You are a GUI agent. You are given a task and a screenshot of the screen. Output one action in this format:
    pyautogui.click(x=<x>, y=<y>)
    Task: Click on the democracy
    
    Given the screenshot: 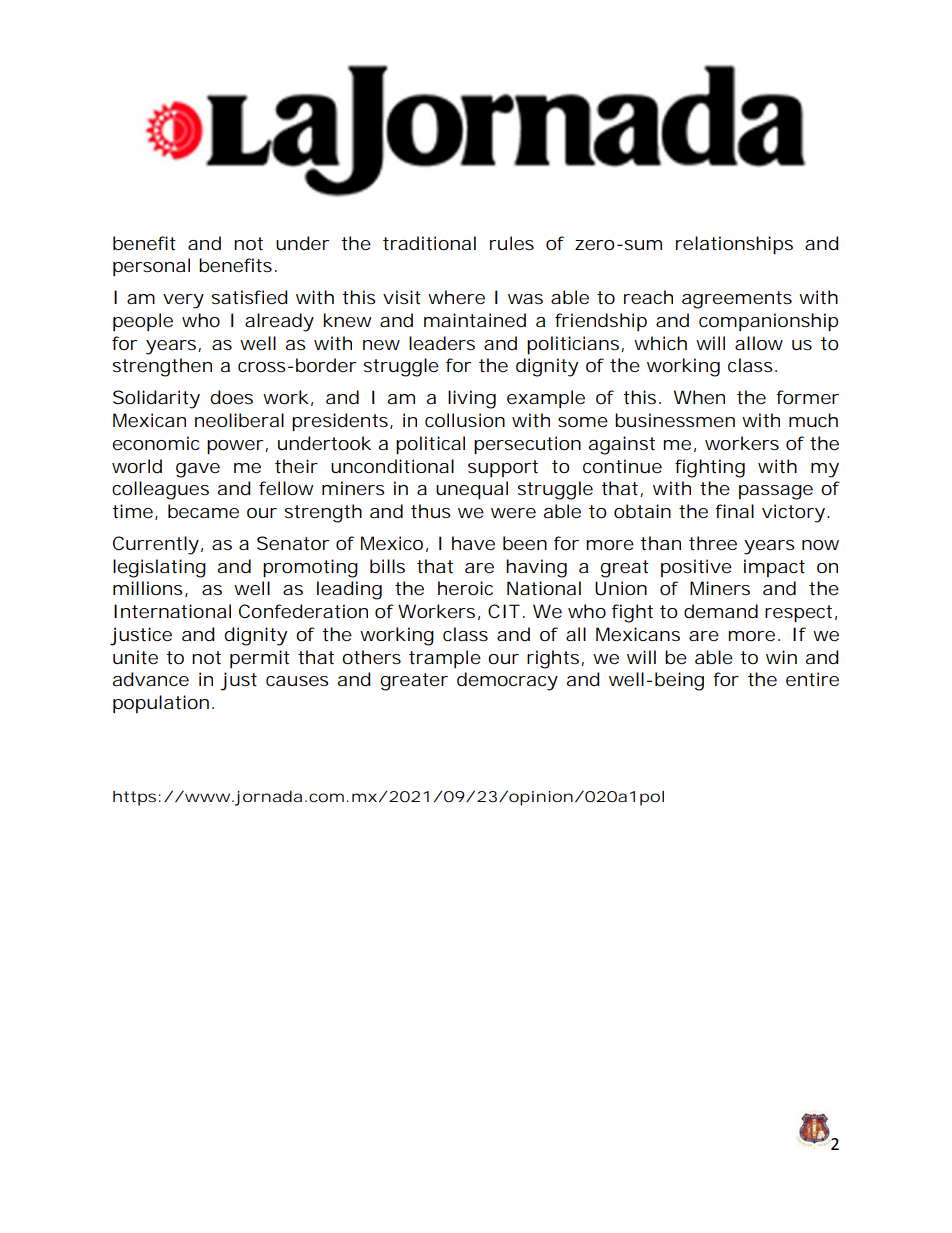 What is the action you would take?
    pyautogui.click(x=507, y=681)
